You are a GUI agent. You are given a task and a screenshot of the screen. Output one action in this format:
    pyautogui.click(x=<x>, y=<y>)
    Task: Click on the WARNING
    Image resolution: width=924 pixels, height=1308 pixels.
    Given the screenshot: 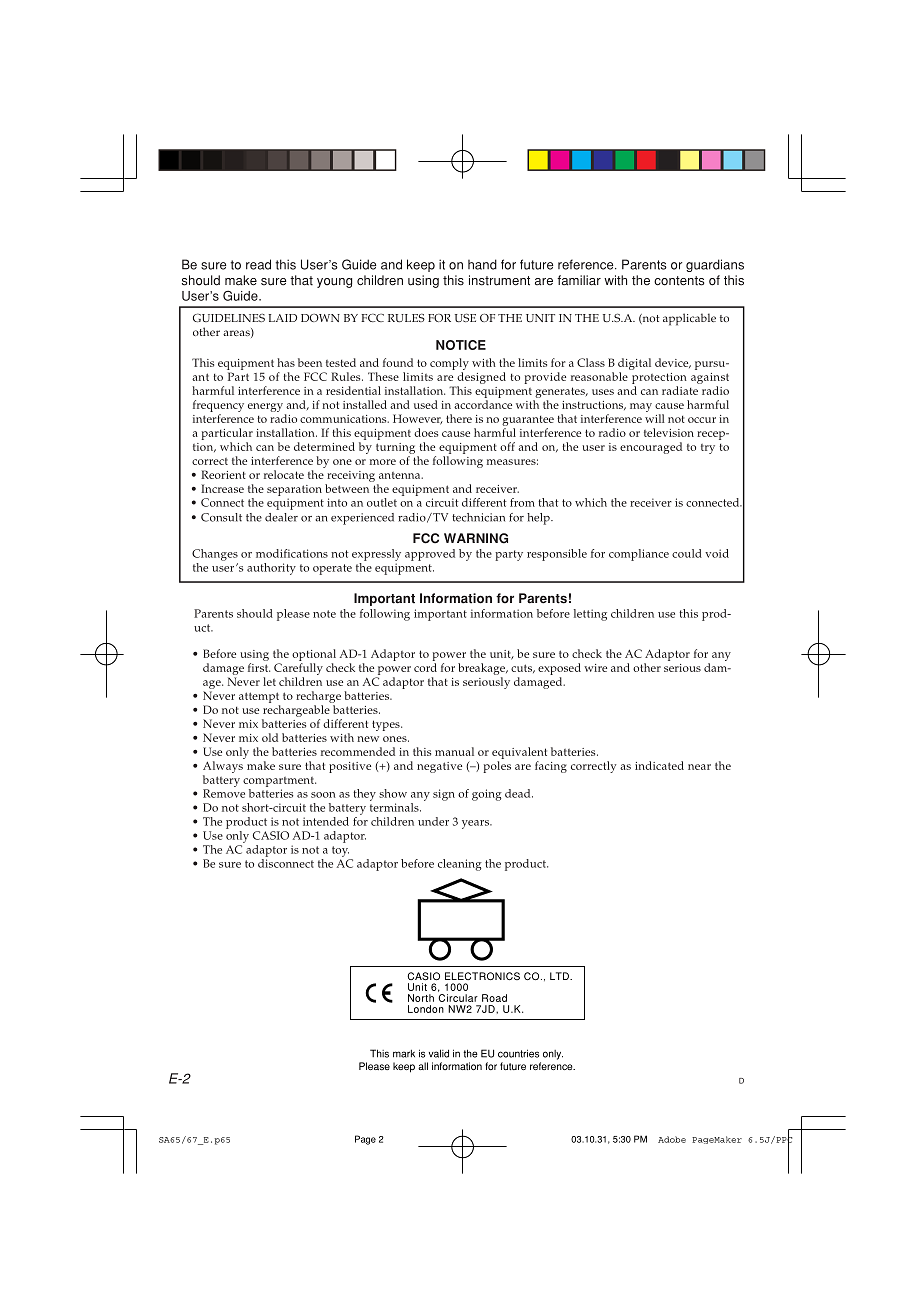 What is the action you would take?
    pyautogui.click(x=476, y=538)
